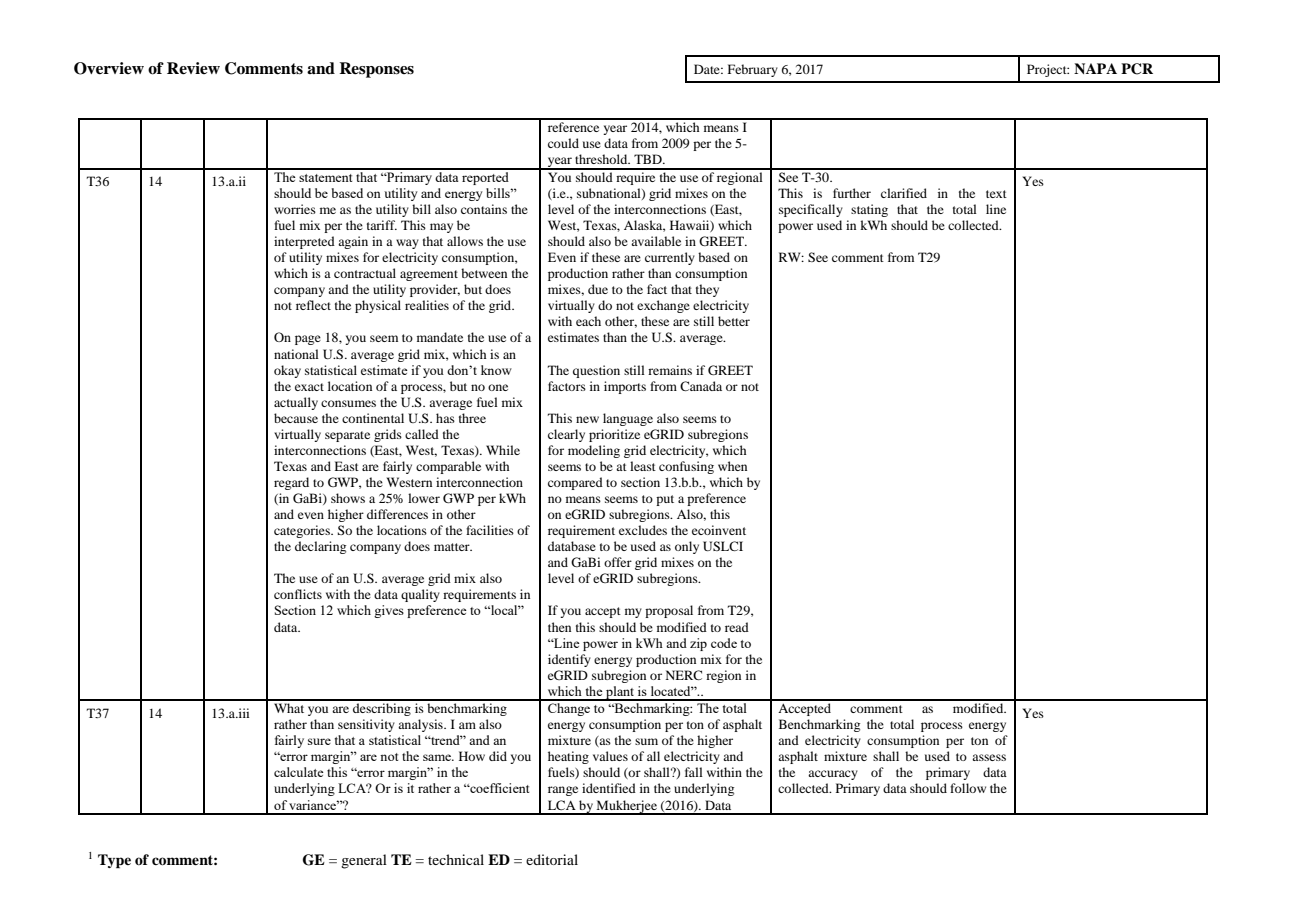  I want to click on offer, so click(618, 562).
